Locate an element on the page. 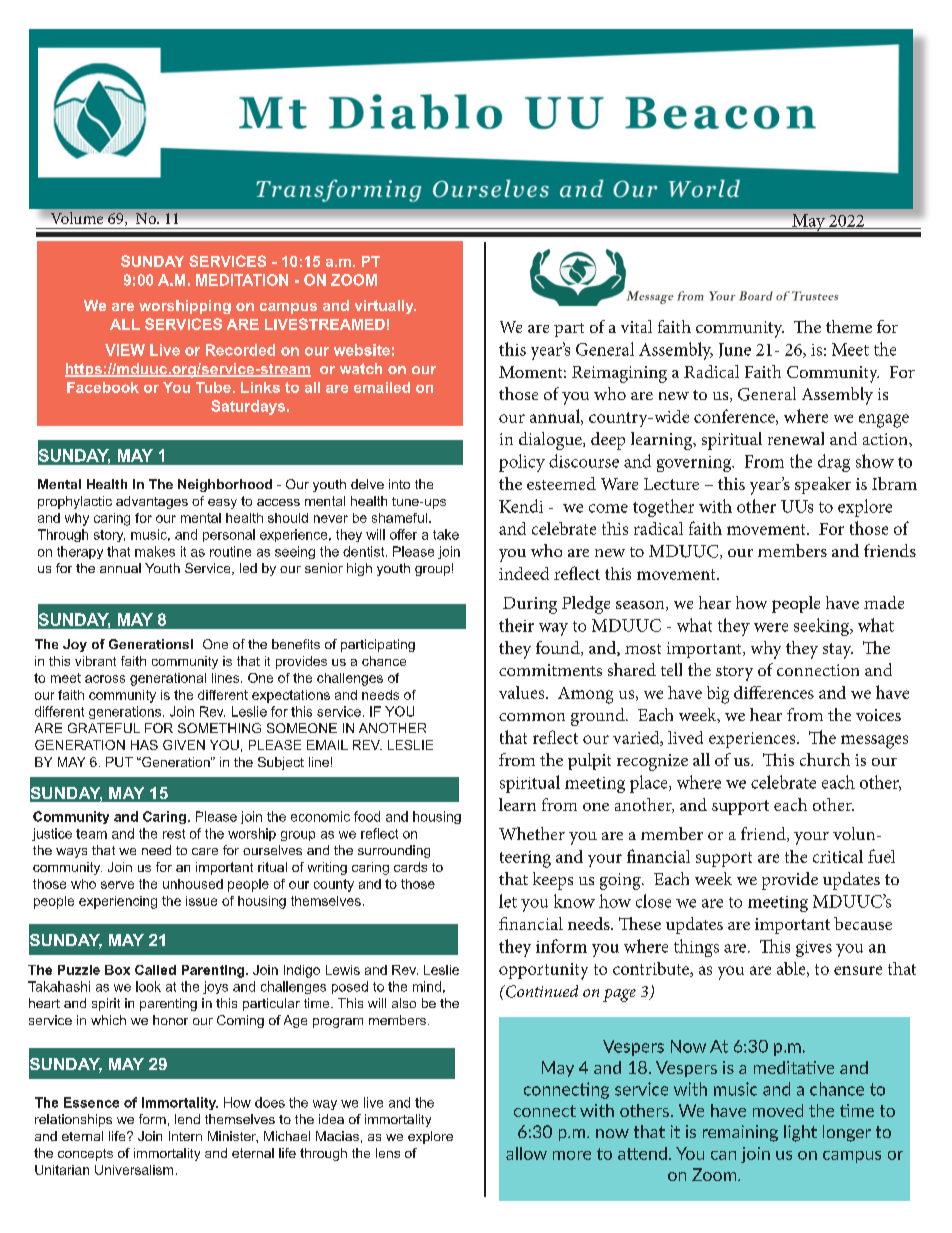 This image has height=1233, width=952. VIEW is located at coordinates (125, 350).
